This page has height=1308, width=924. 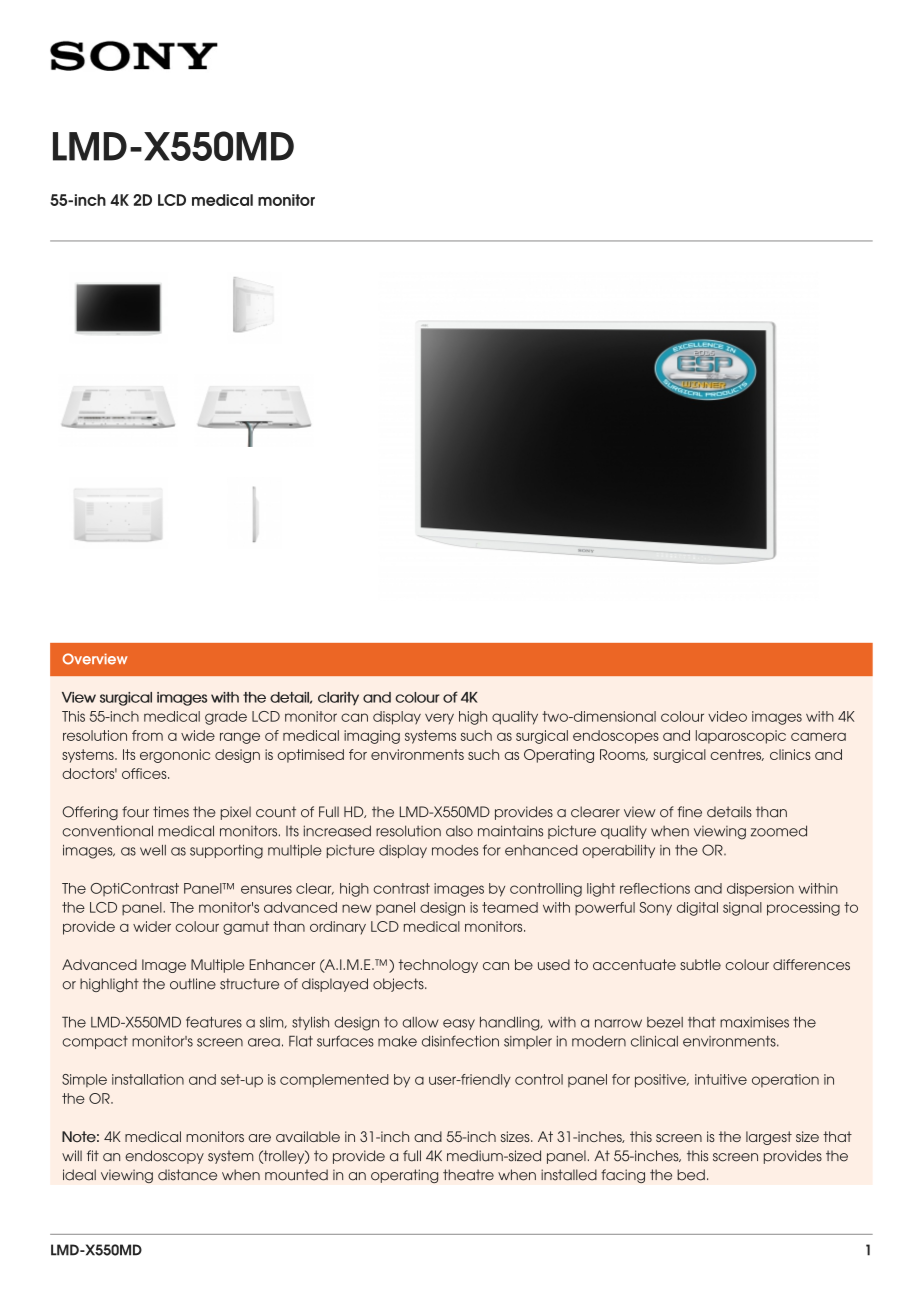 What do you see at coordinates (226, 718) in the page?
I see `grade` at bounding box center [226, 718].
